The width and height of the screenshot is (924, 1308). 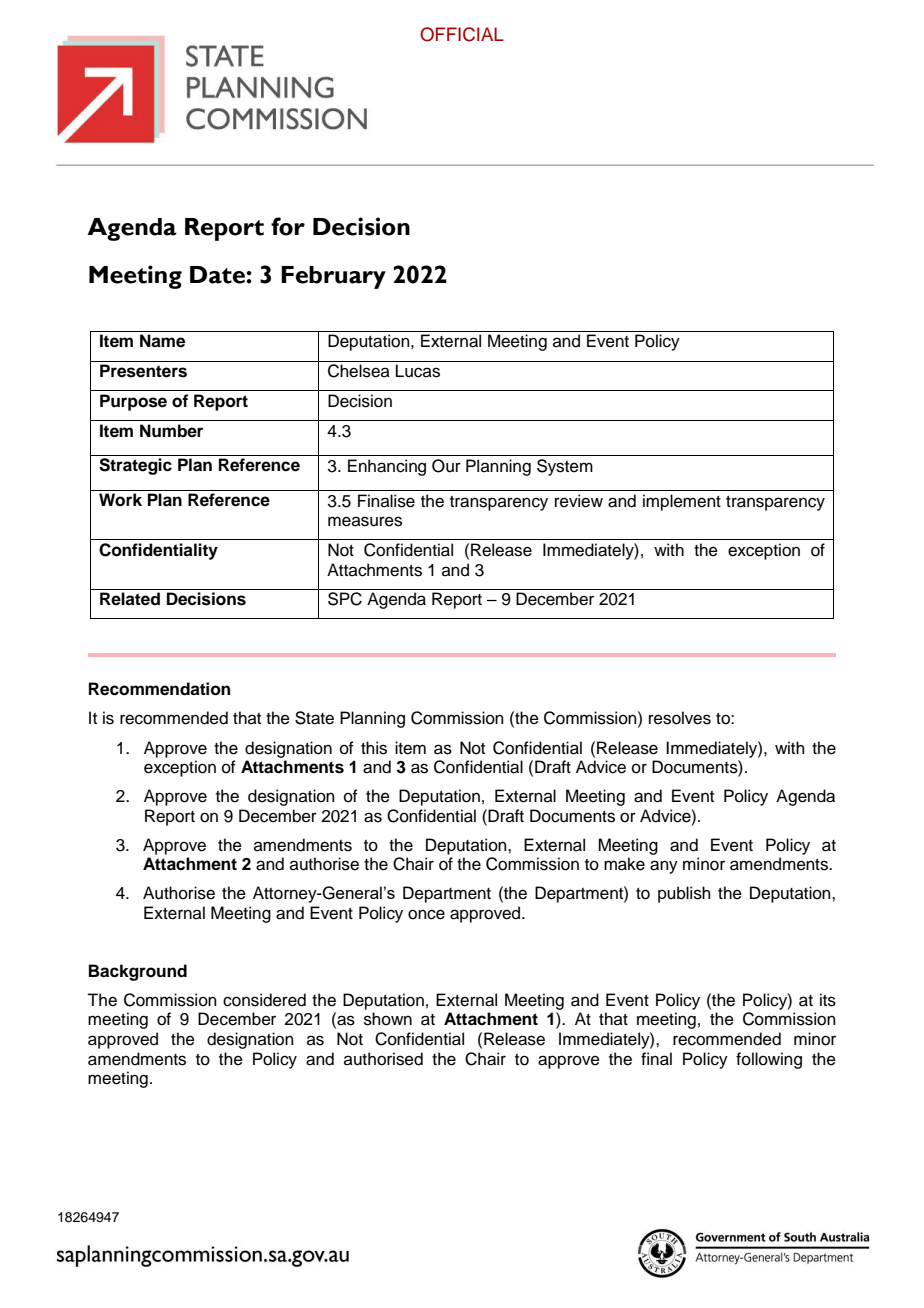 I want to click on Recommendation, so click(x=159, y=689).
